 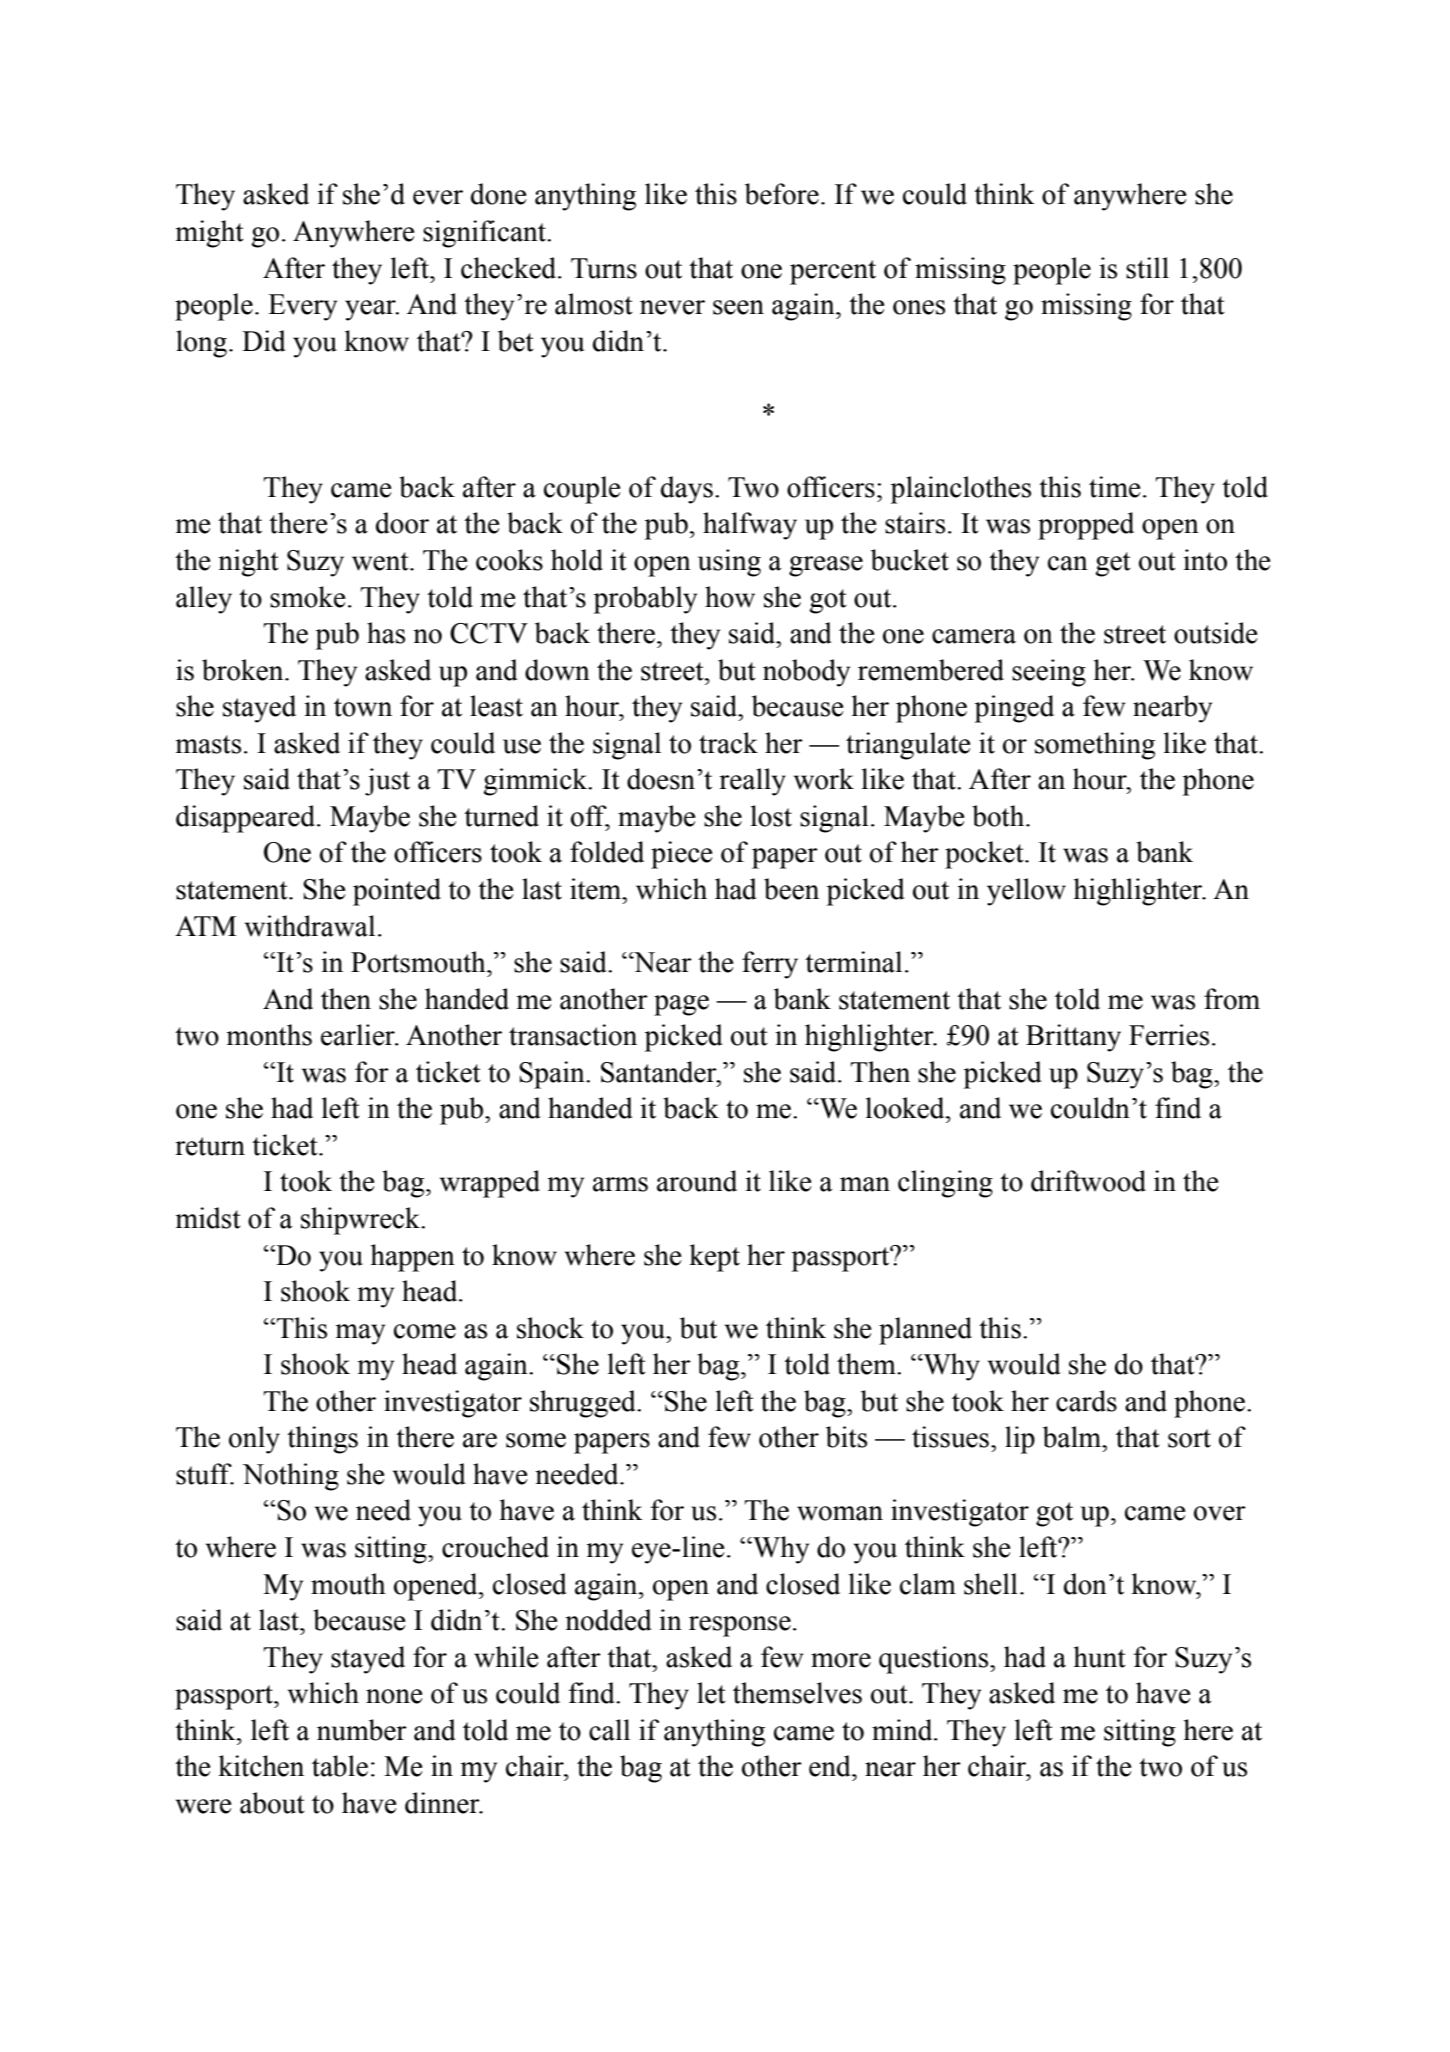 I want to click on let, so click(x=711, y=1693).
